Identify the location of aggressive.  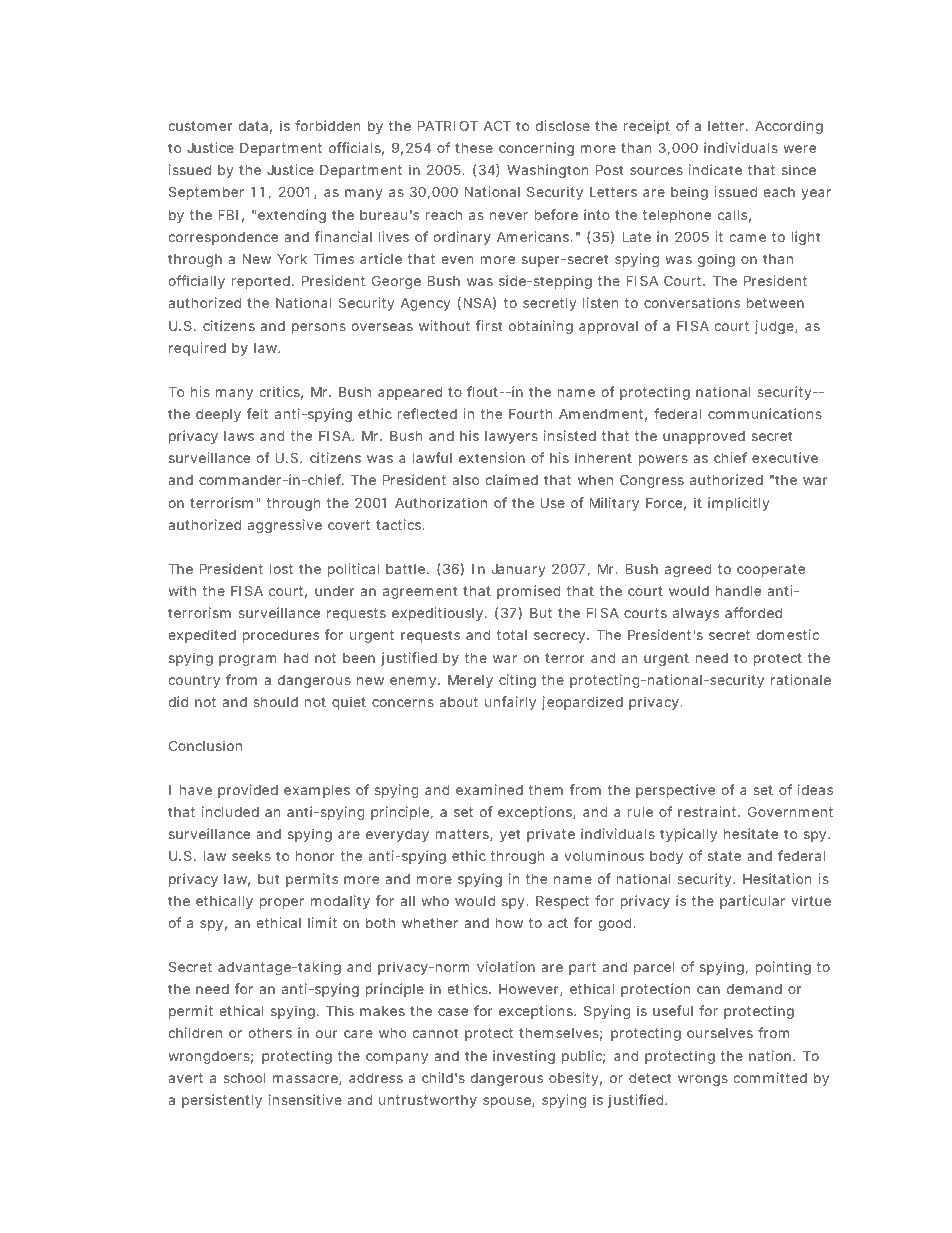
(285, 526).
